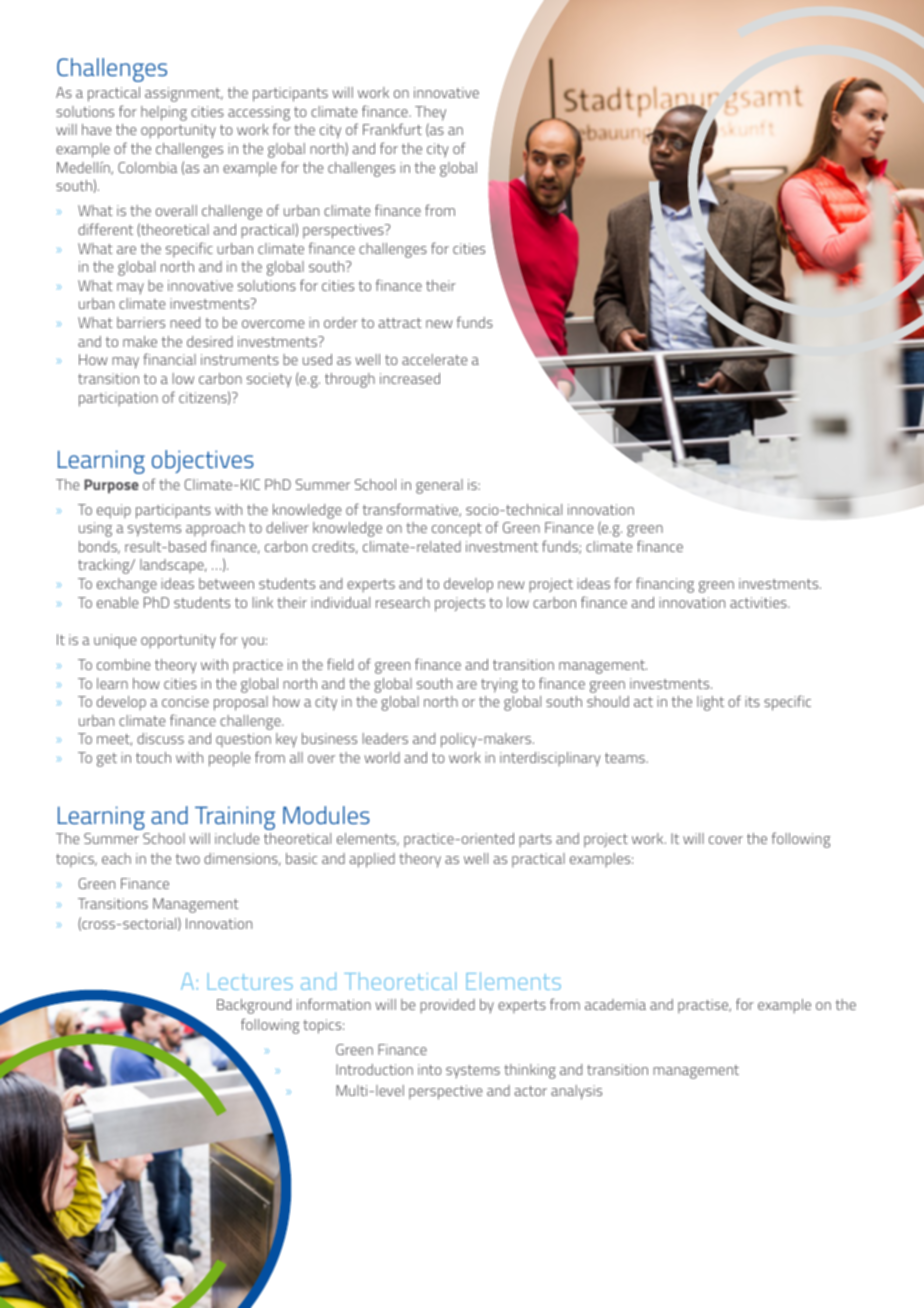 The image size is (924, 1308). What do you see at coordinates (430, 1069) in the screenshot?
I see `into` at bounding box center [430, 1069].
